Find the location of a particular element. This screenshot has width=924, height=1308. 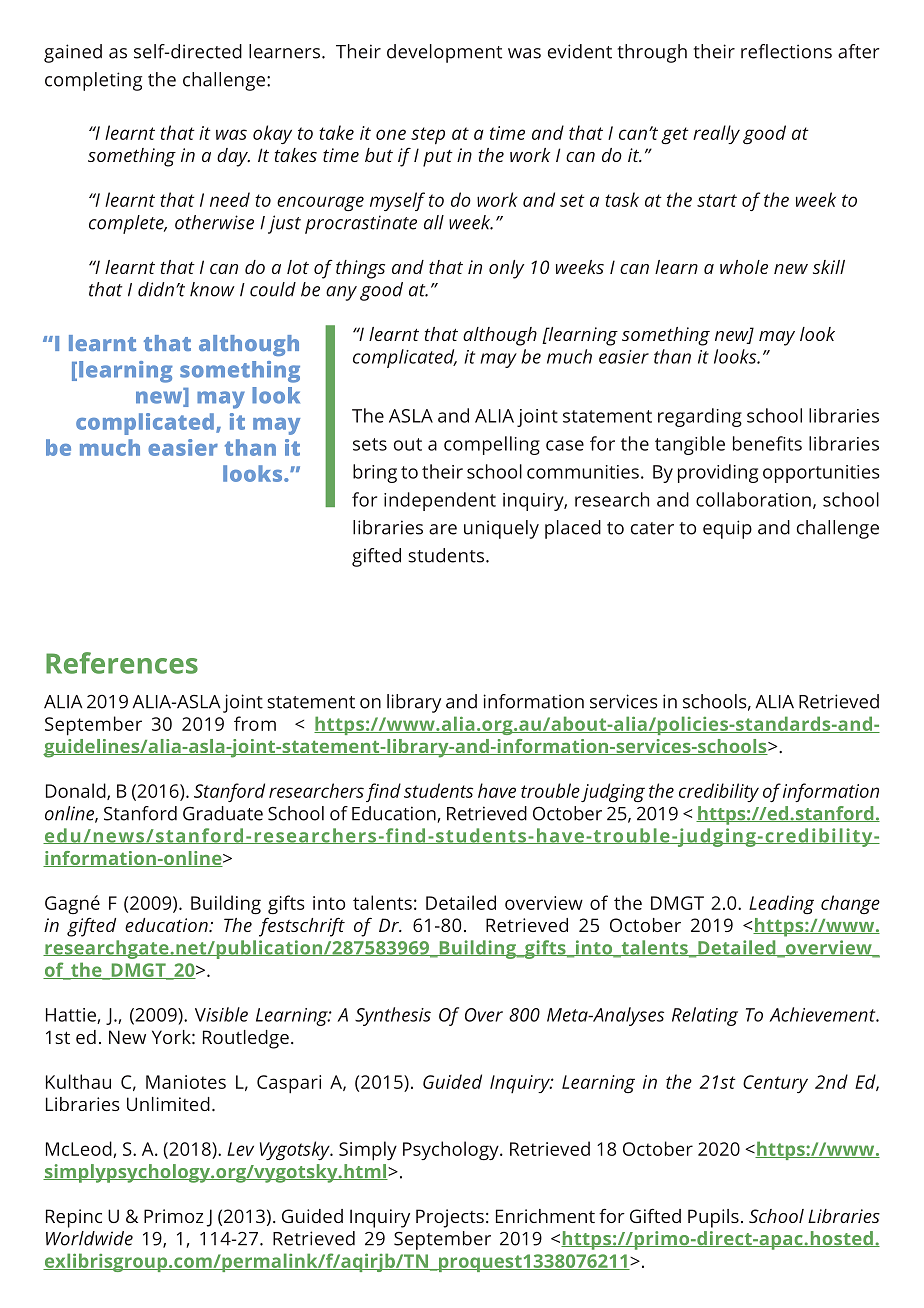

Pupils is located at coordinates (713, 1218).
